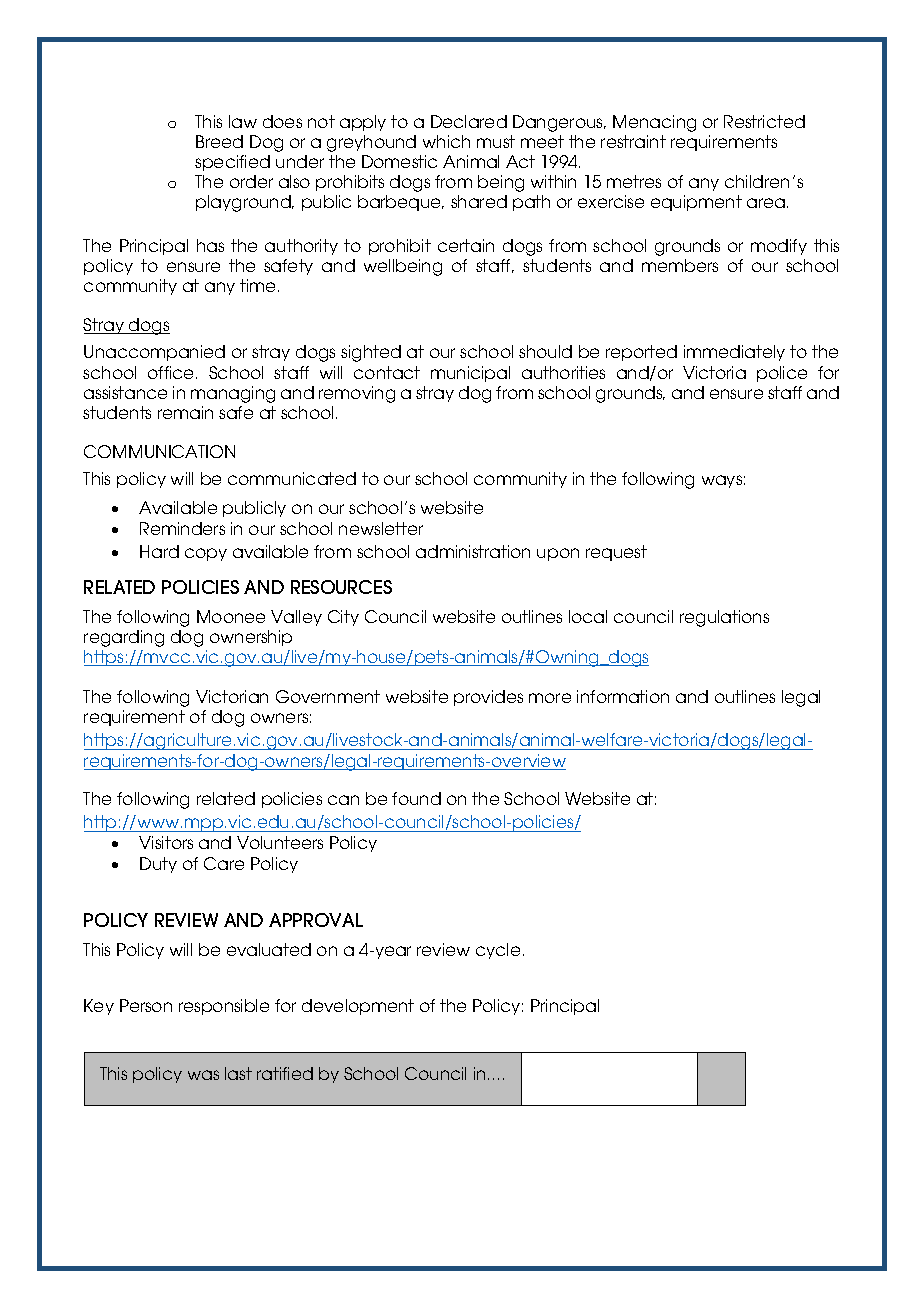  Describe the element at coordinates (203, 1075) in the screenshot. I see `was` at that location.
